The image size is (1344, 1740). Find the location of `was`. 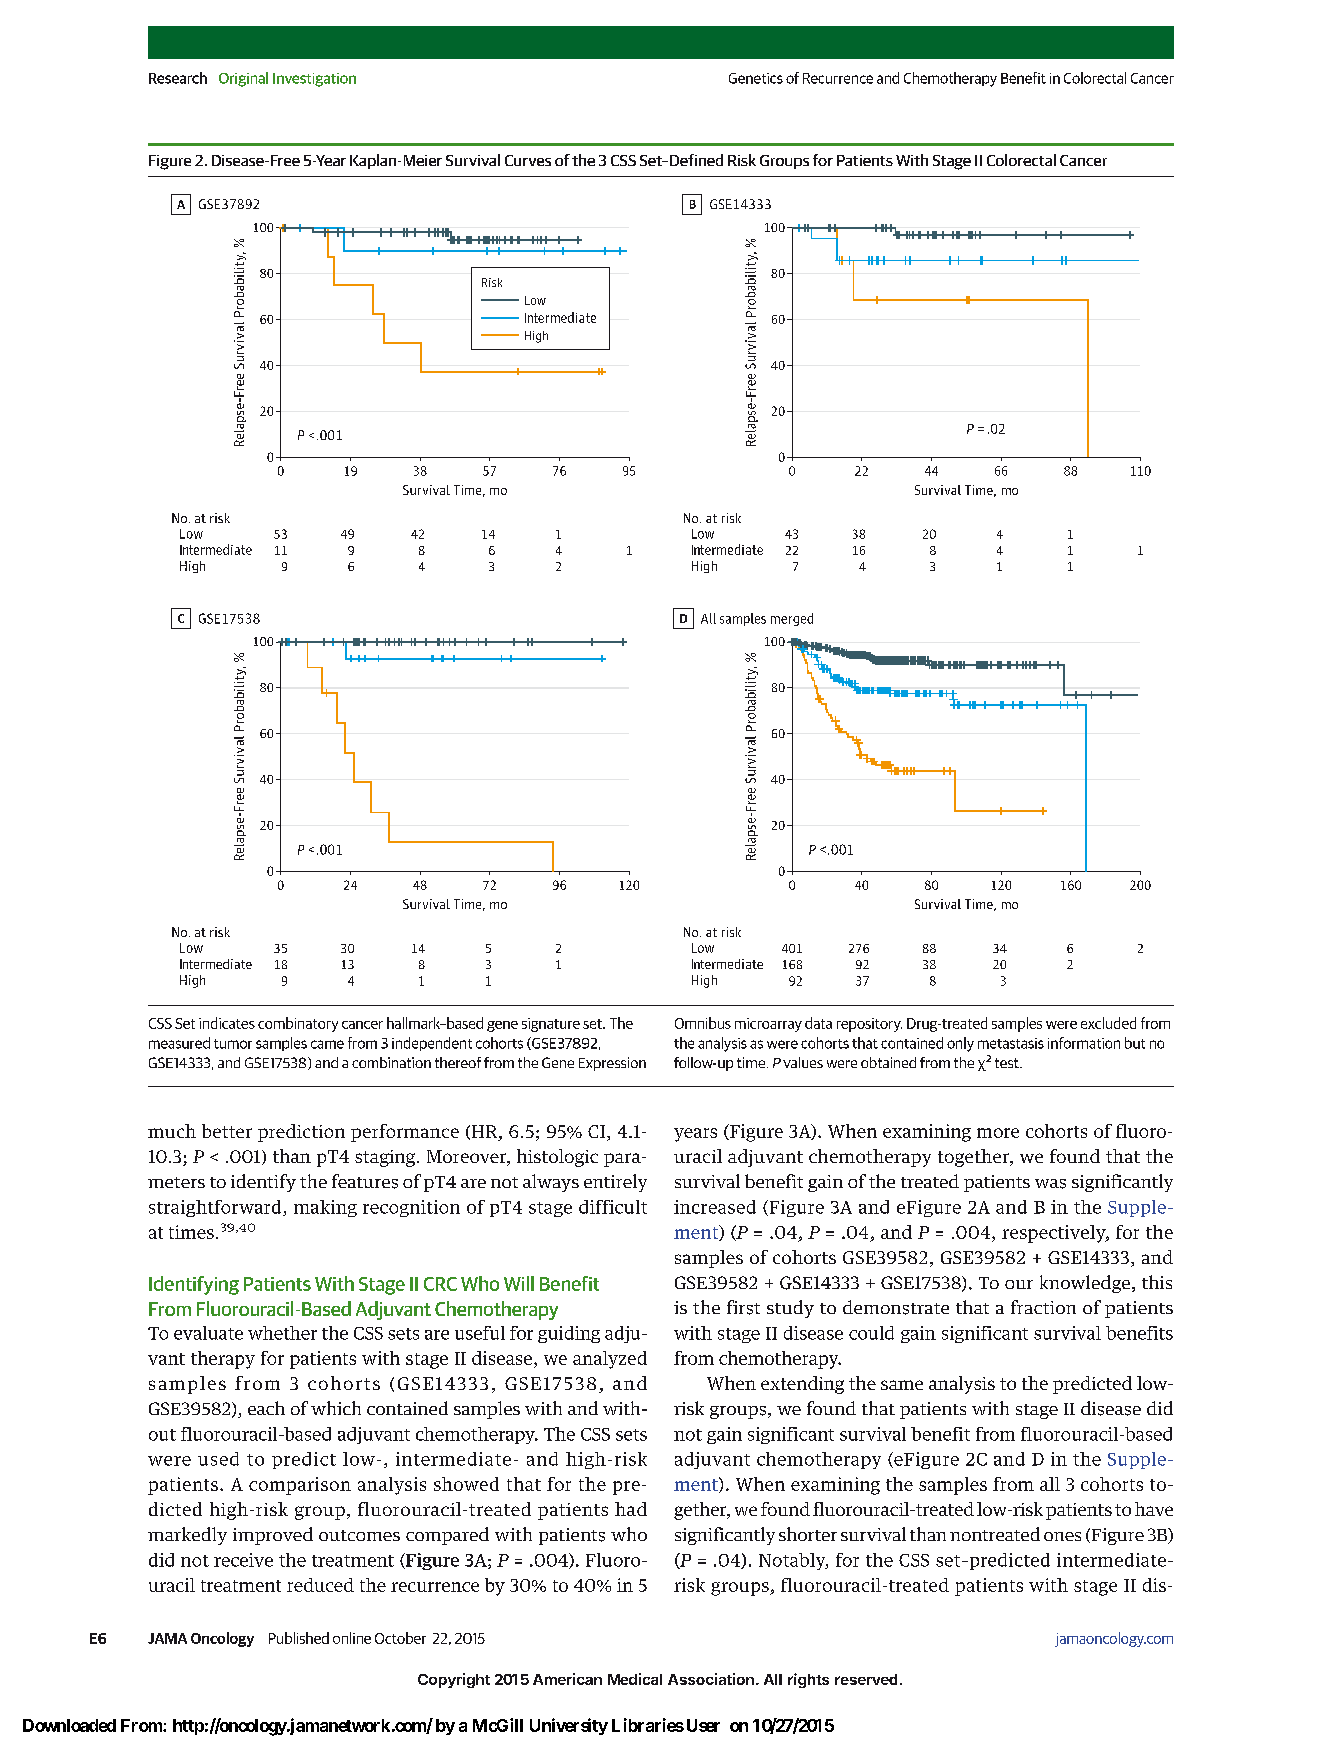

was is located at coordinates (1050, 1184).
